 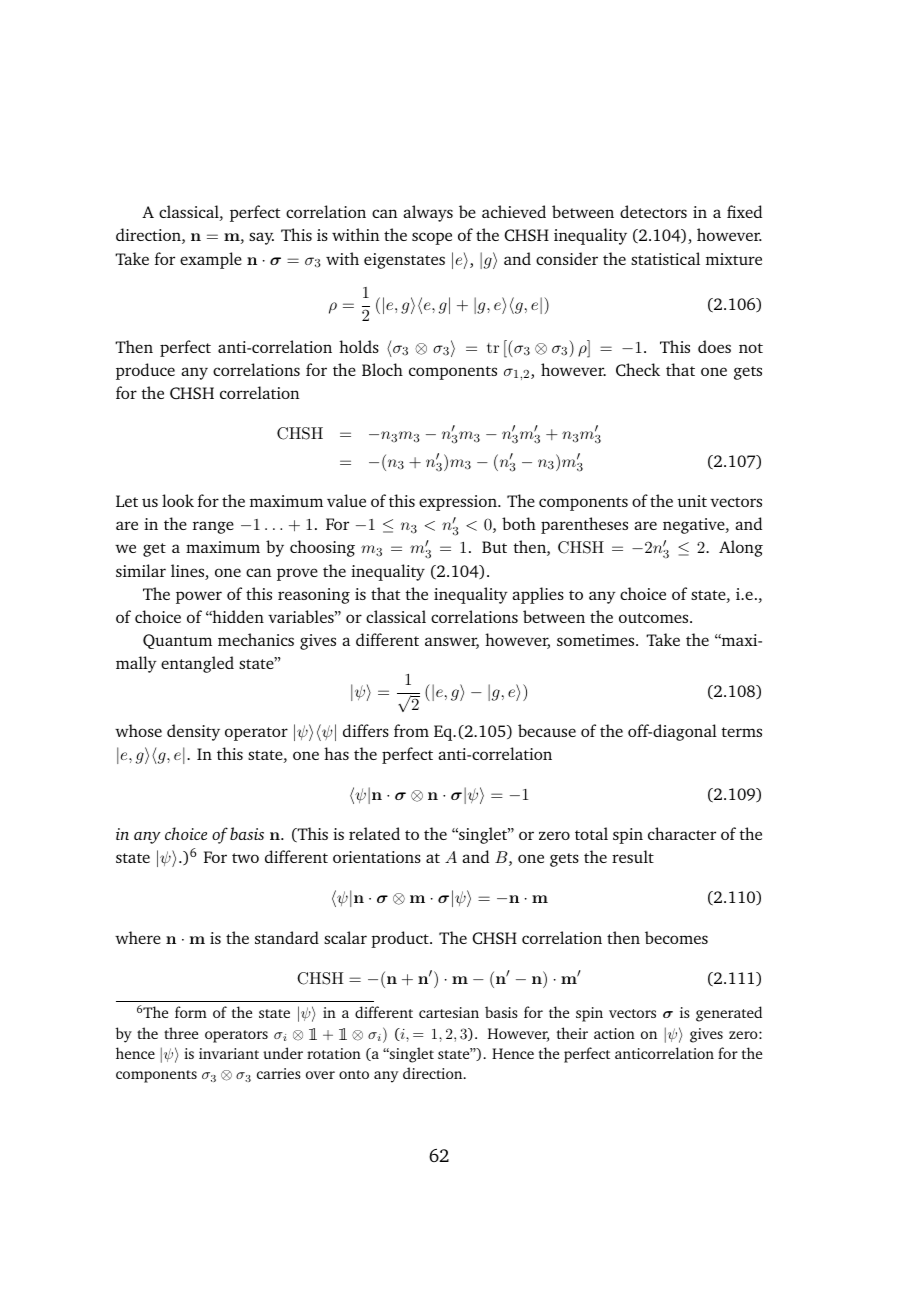 What do you see at coordinates (432, 238) in the screenshot?
I see `scope` at bounding box center [432, 238].
